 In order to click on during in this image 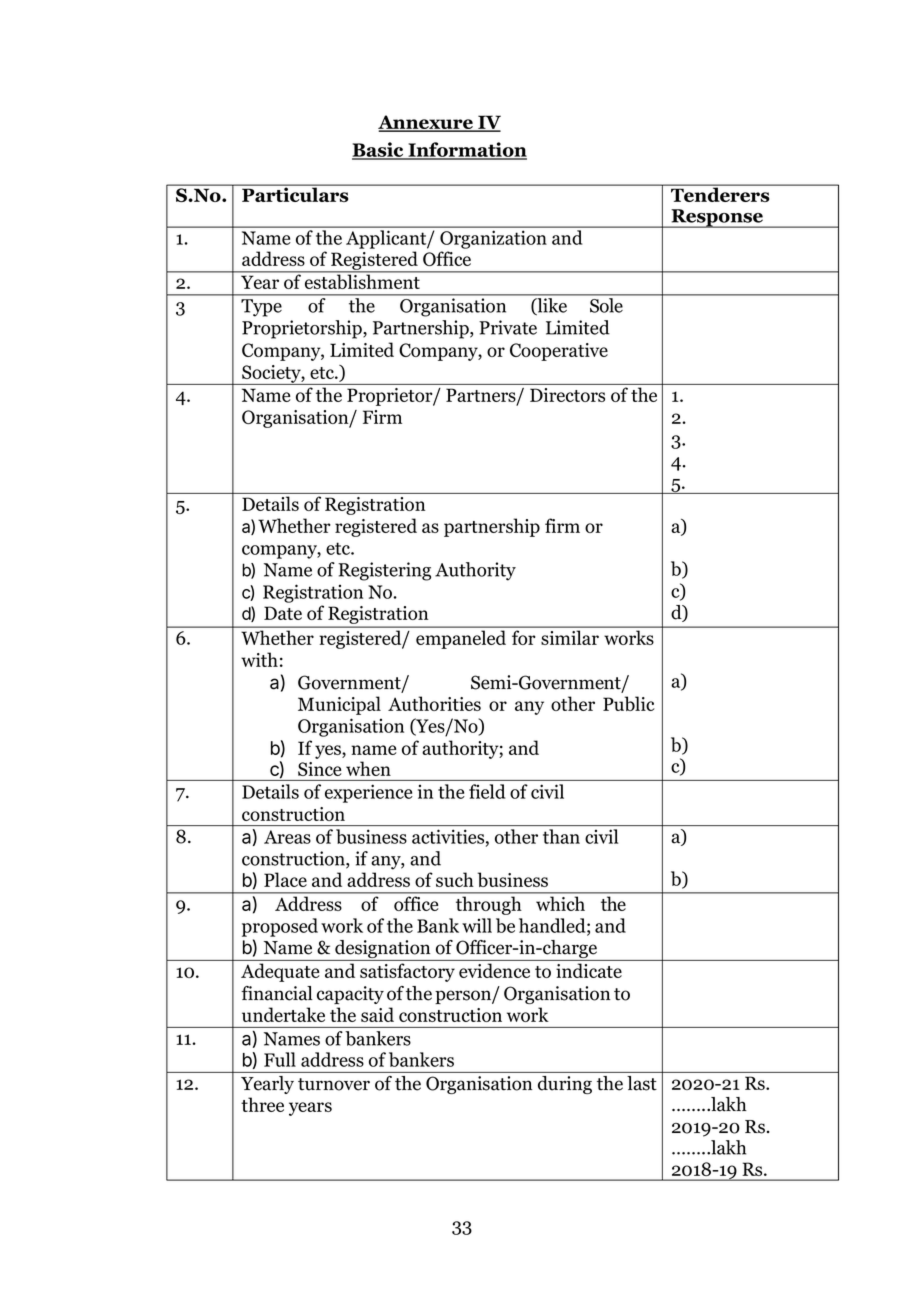, I will do `click(565, 1085)`.
